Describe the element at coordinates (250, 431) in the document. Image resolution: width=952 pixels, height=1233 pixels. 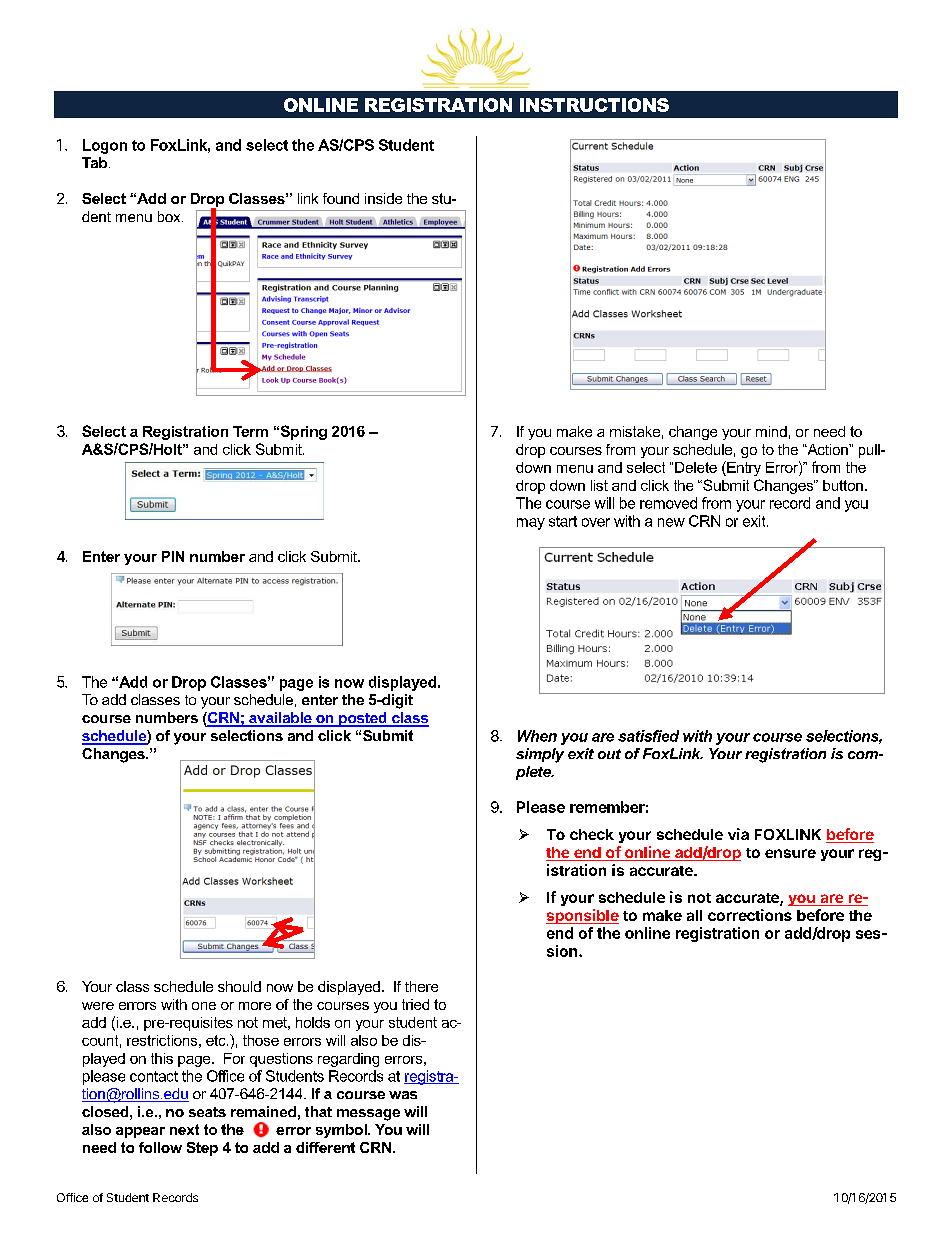
I see `Term` at that location.
